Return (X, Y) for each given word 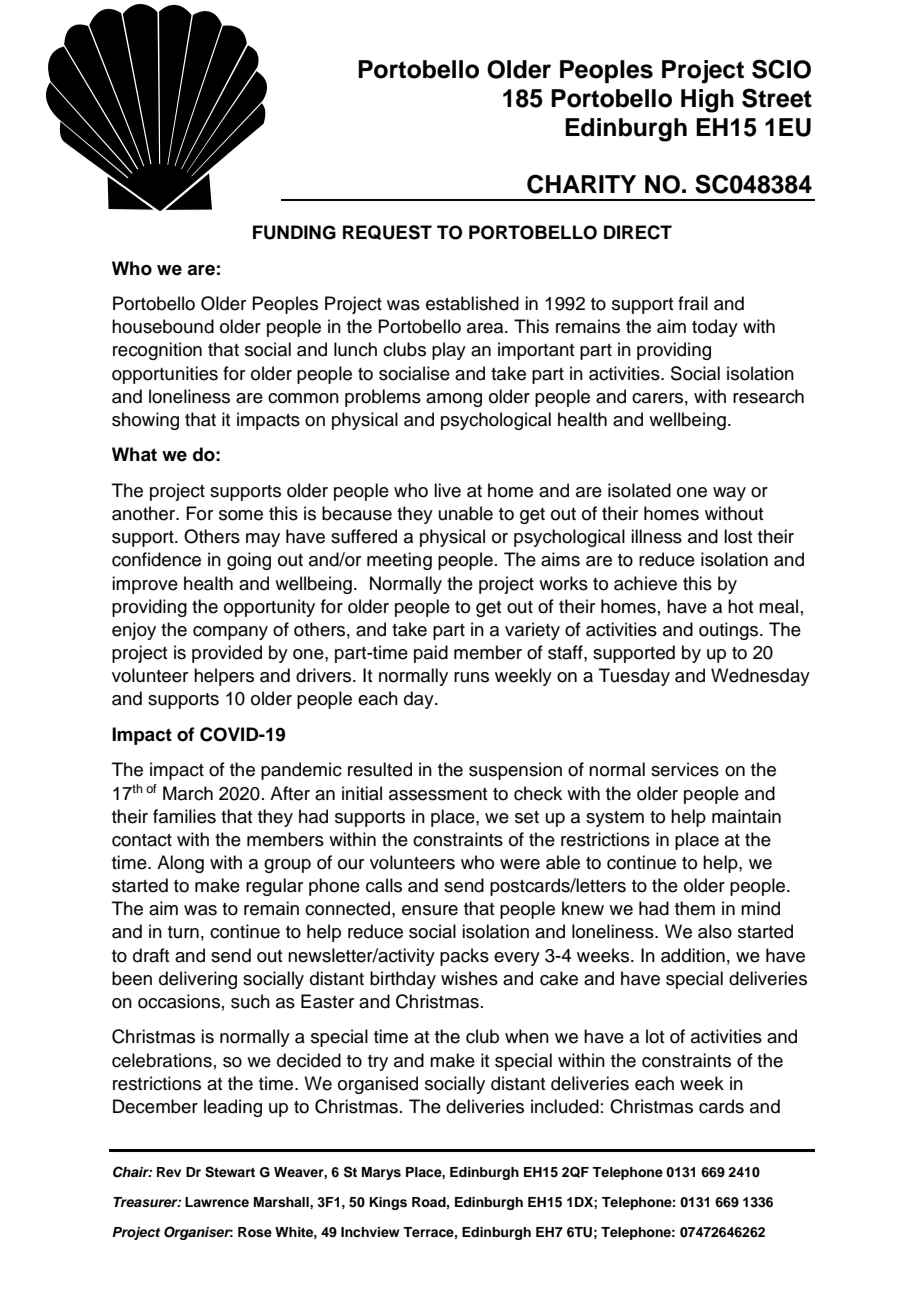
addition (693, 955)
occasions (179, 1001)
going (249, 561)
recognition (157, 351)
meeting (399, 561)
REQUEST (387, 232)
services (685, 769)
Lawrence (217, 1202)
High (707, 101)
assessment (438, 794)
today (715, 328)
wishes (469, 978)
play (449, 351)
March (188, 793)
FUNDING (294, 232)
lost (738, 536)
